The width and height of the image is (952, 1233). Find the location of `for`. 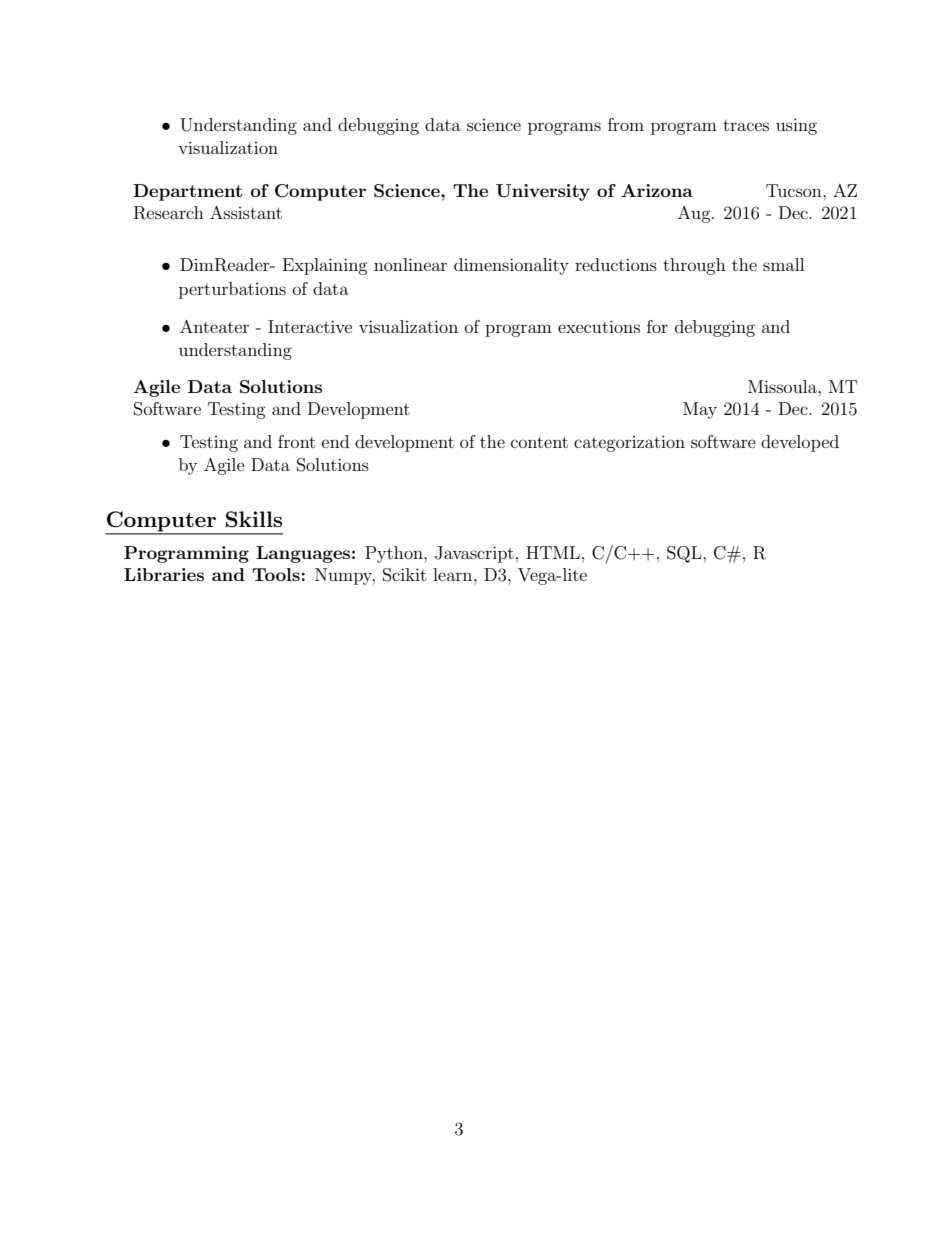

for is located at coordinates (657, 326).
